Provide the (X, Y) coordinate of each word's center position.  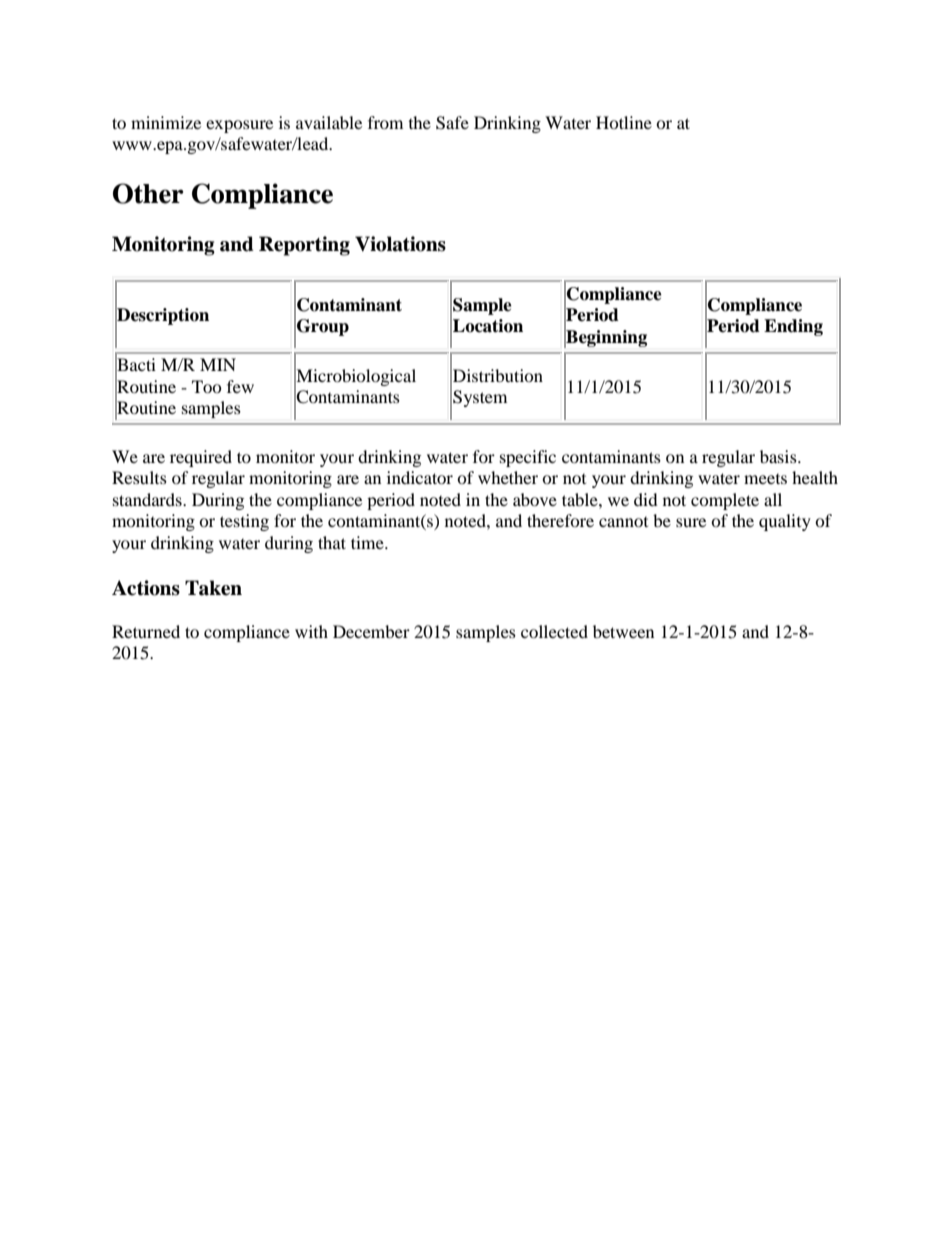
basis (779, 456)
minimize (166, 122)
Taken (213, 588)
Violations (400, 244)
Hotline (624, 122)
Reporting (304, 246)
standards (148, 499)
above (535, 499)
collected (554, 631)
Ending (793, 327)
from (385, 122)
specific (528, 458)
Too (207, 386)
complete (725, 501)
